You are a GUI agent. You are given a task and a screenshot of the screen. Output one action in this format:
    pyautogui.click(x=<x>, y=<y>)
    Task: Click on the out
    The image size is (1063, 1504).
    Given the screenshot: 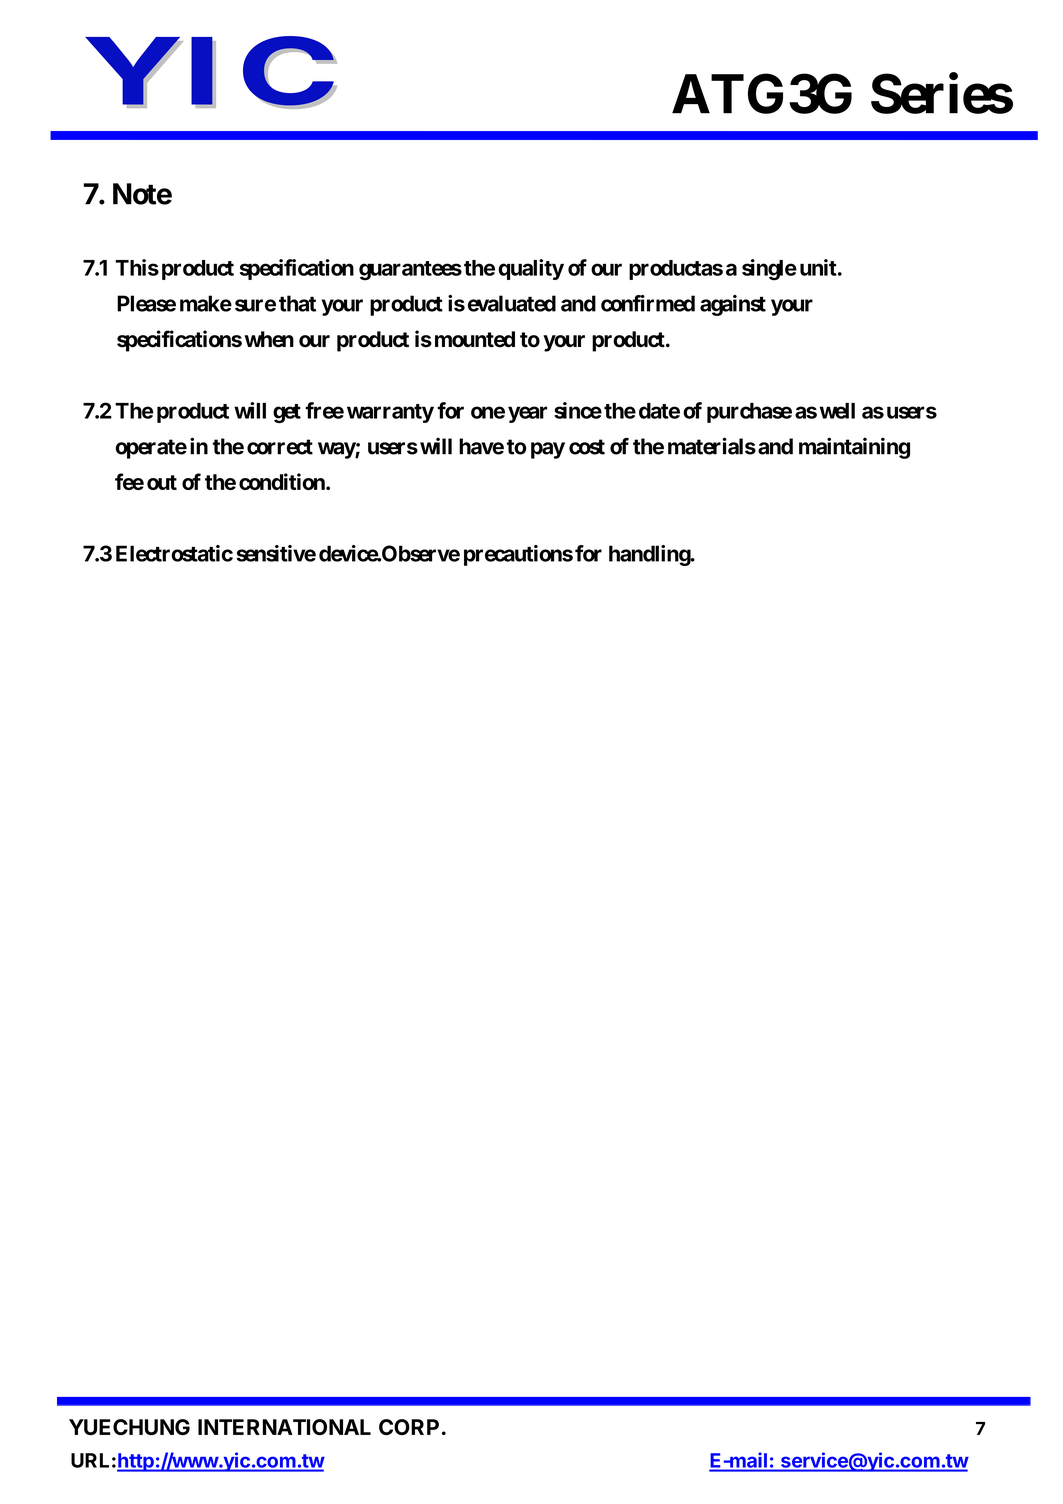 What is the action you would take?
    pyautogui.click(x=162, y=482)
